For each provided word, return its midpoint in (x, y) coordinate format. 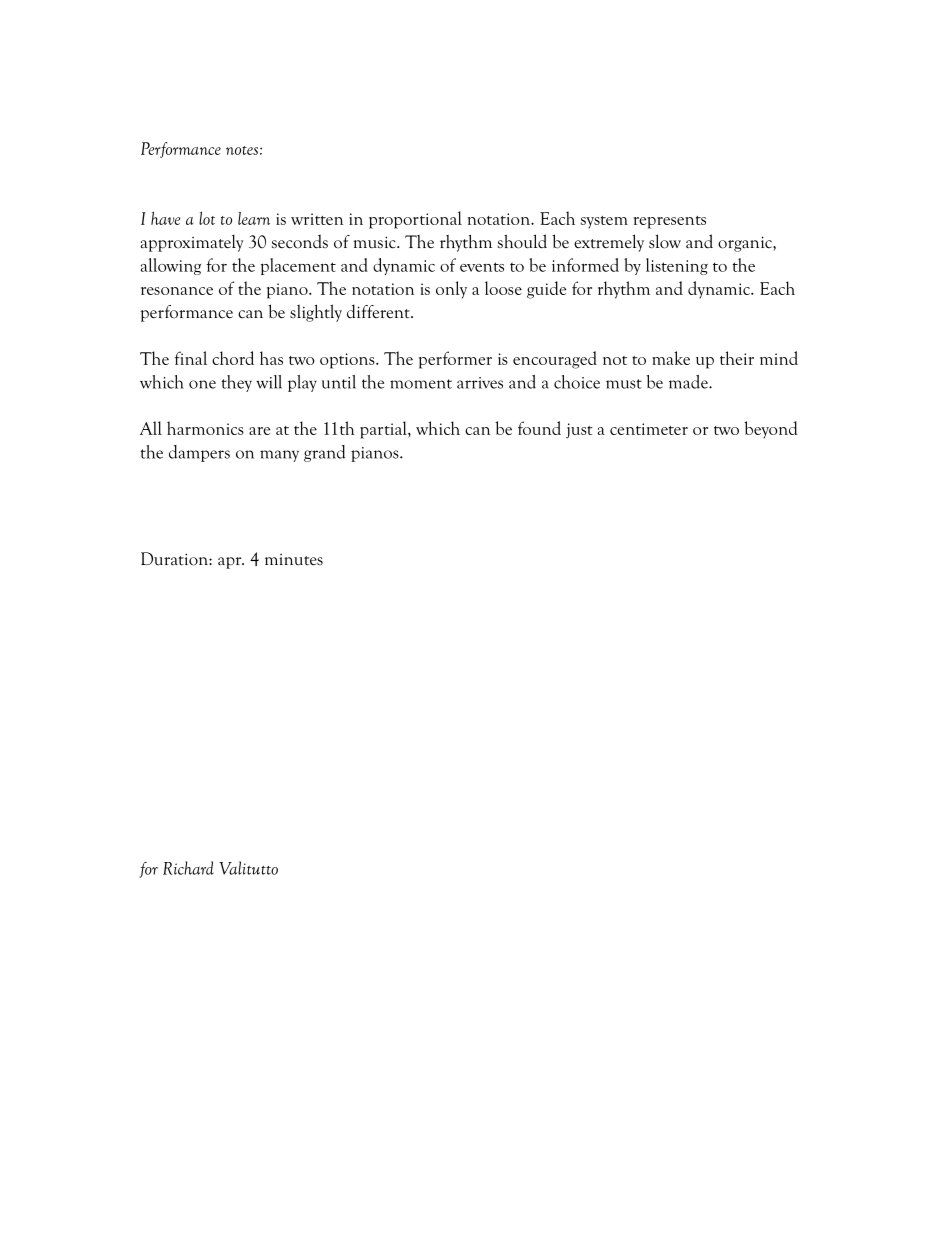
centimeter (649, 429)
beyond (771, 429)
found (539, 428)
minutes (294, 560)
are (259, 431)
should (522, 241)
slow (665, 241)
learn (254, 218)
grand (324, 453)
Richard (188, 868)
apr (231, 563)
